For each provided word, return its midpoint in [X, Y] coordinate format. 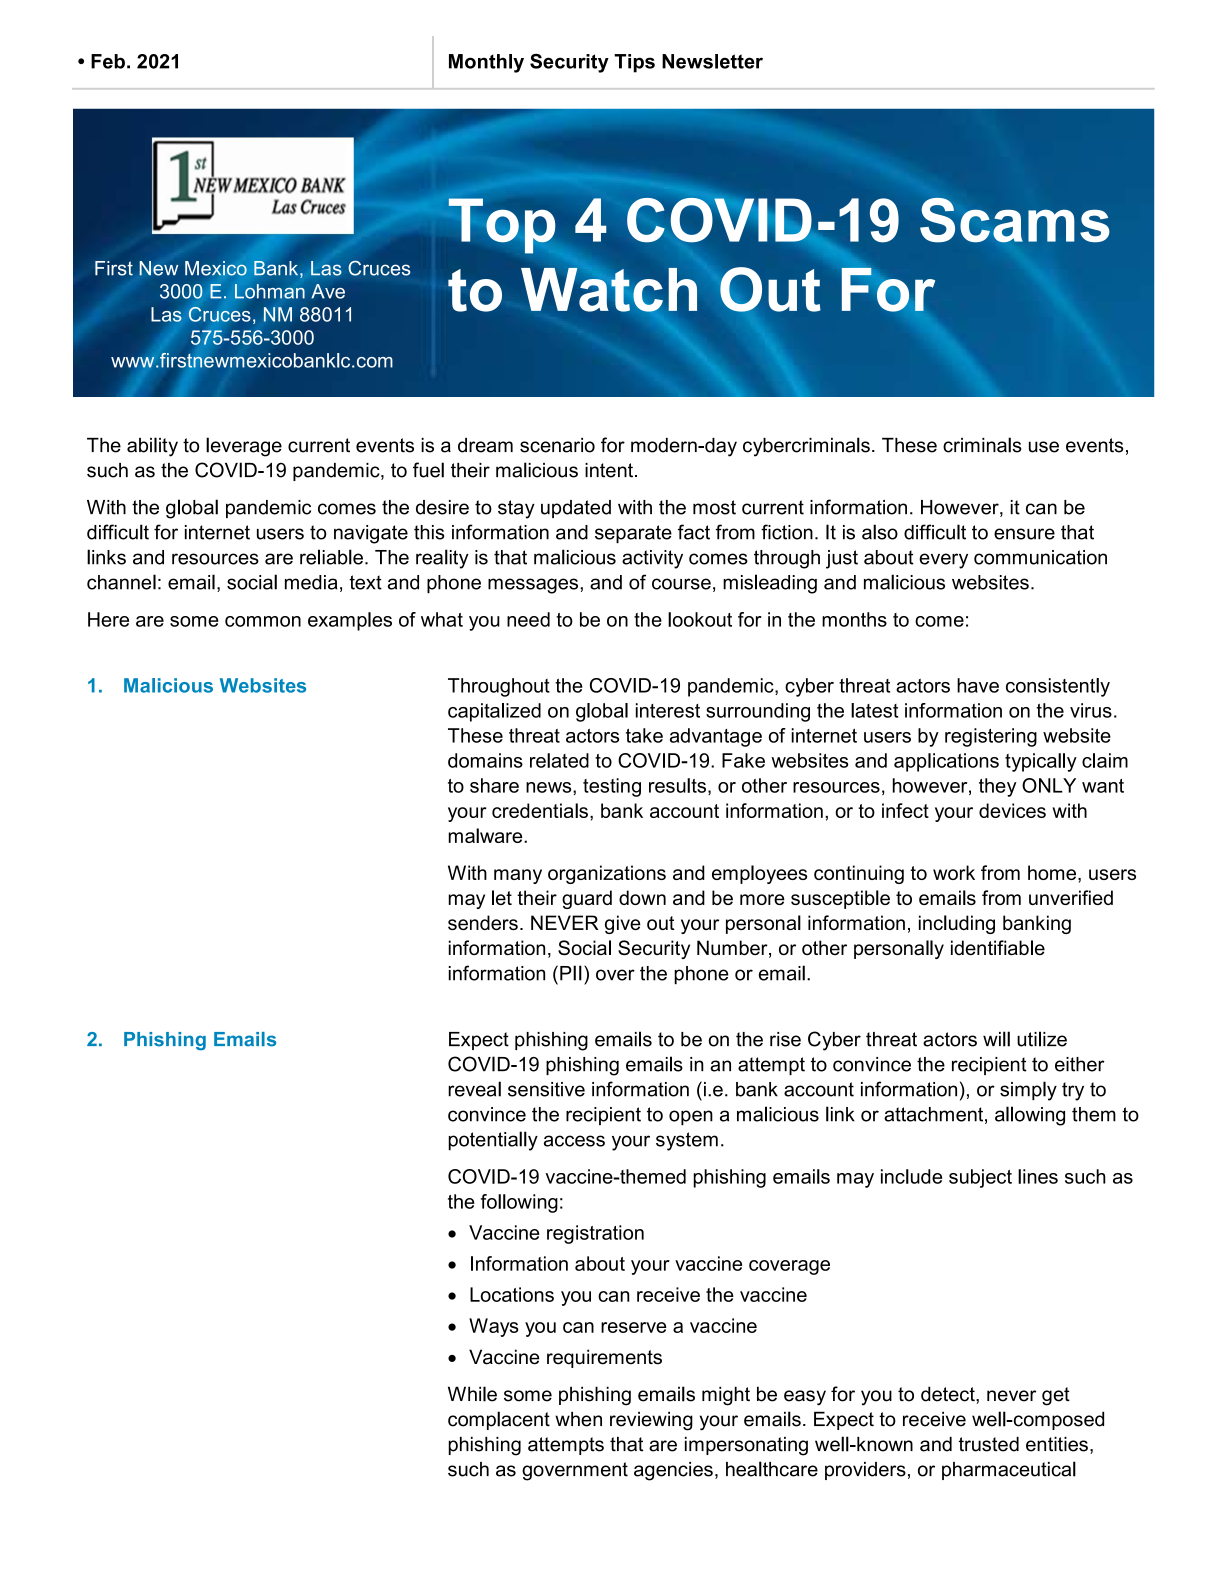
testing [612, 787]
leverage [244, 447]
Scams [1015, 220]
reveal [474, 1089]
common [263, 621]
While [472, 1394]
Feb [108, 61]
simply [1028, 1091]
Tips [634, 63]
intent [610, 470]
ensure [1024, 534]
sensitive [546, 1089]
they [998, 787]
